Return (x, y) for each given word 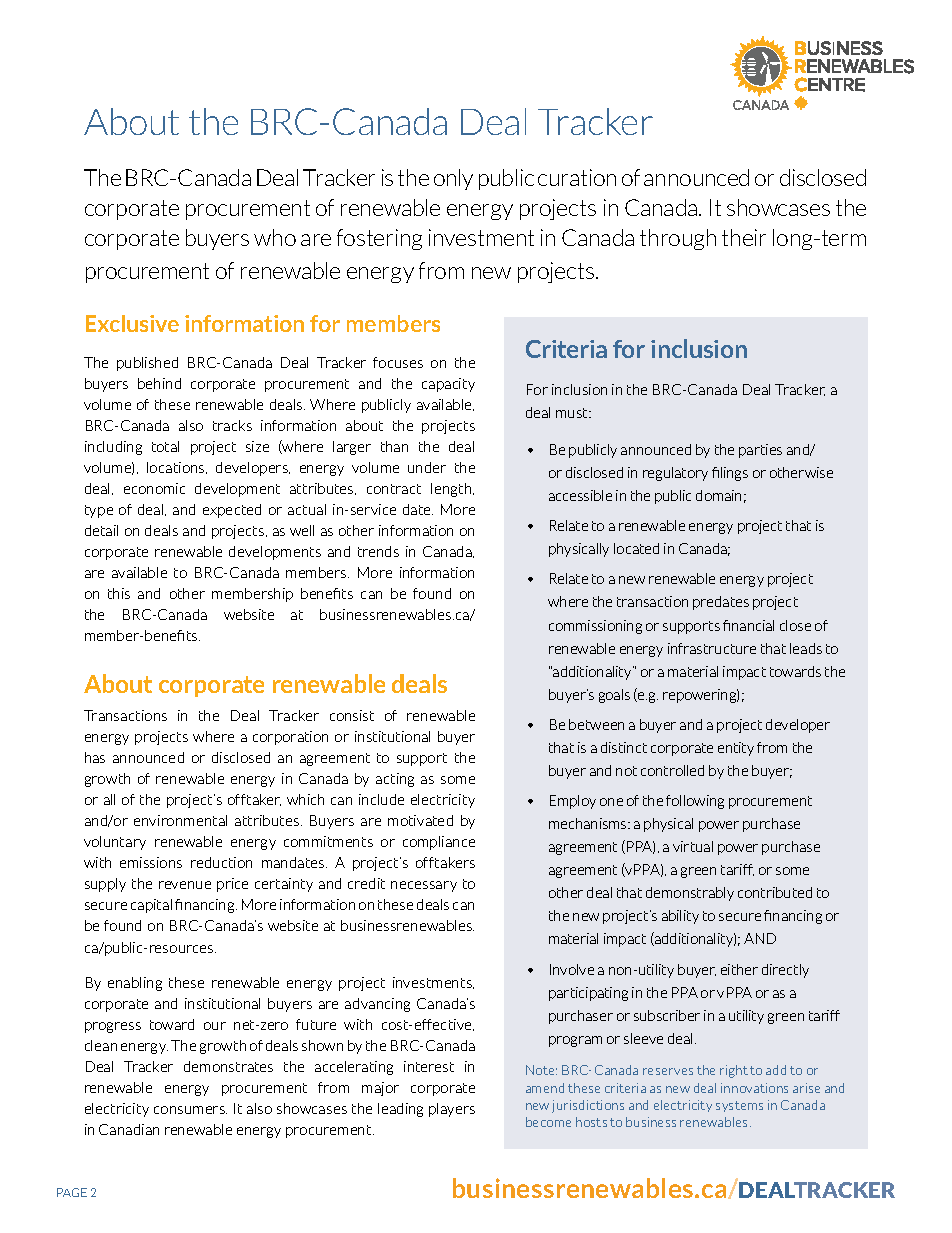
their (744, 237)
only (453, 179)
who (275, 237)
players (452, 1110)
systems (739, 1106)
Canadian (129, 1129)
